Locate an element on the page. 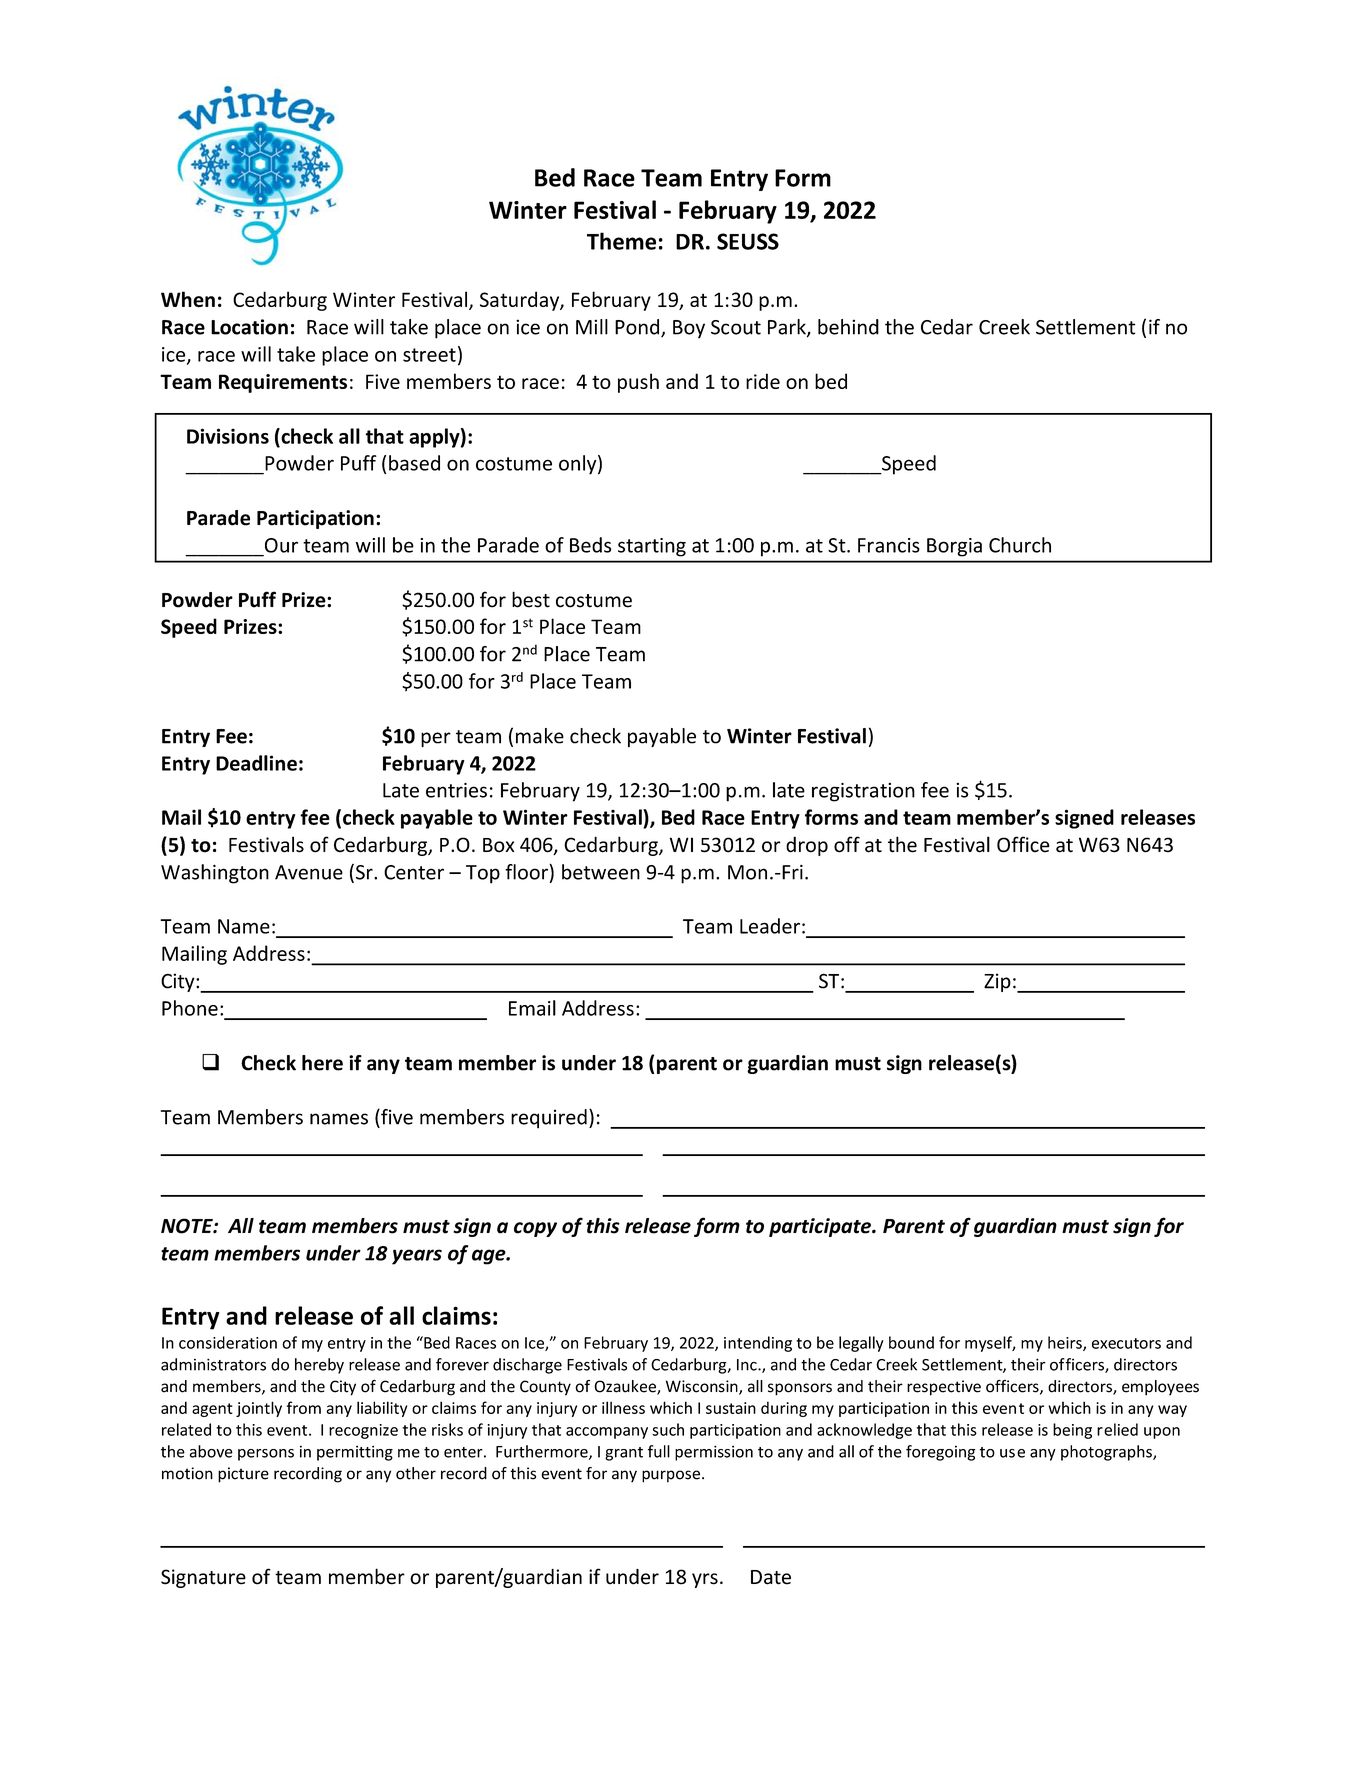 The image size is (1365, 1767). behind is located at coordinates (848, 327).
